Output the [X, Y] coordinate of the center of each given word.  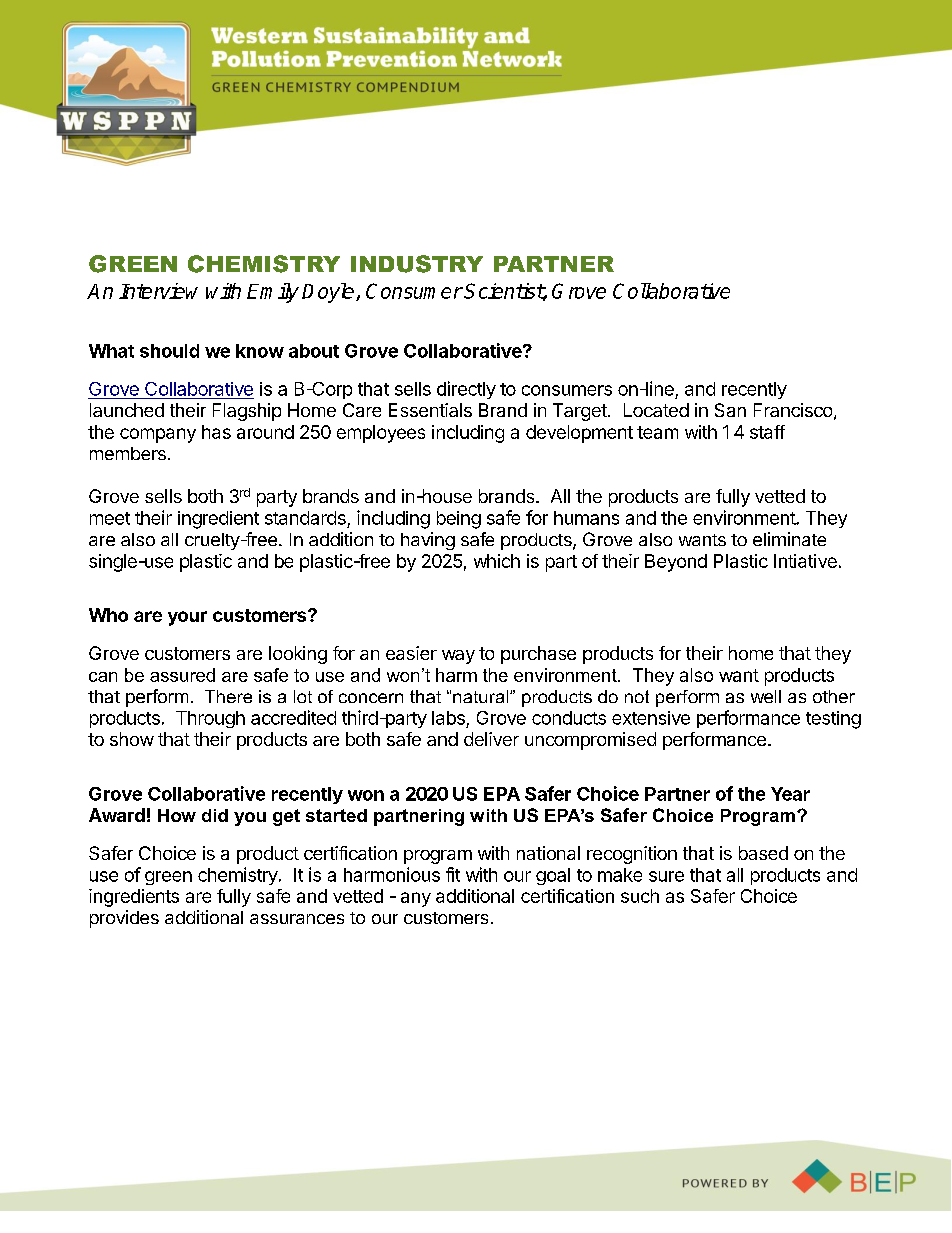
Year [790, 794]
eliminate [789, 539]
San [730, 410]
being [459, 520]
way [458, 657]
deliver [491, 739]
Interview [158, 291]
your [187, 618]
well [766, 696]
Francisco [793, 410]
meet [110, 518]
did [215, 815]
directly [466, 390]
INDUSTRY [417, 264]
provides [124, 919]
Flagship [247, 412]
